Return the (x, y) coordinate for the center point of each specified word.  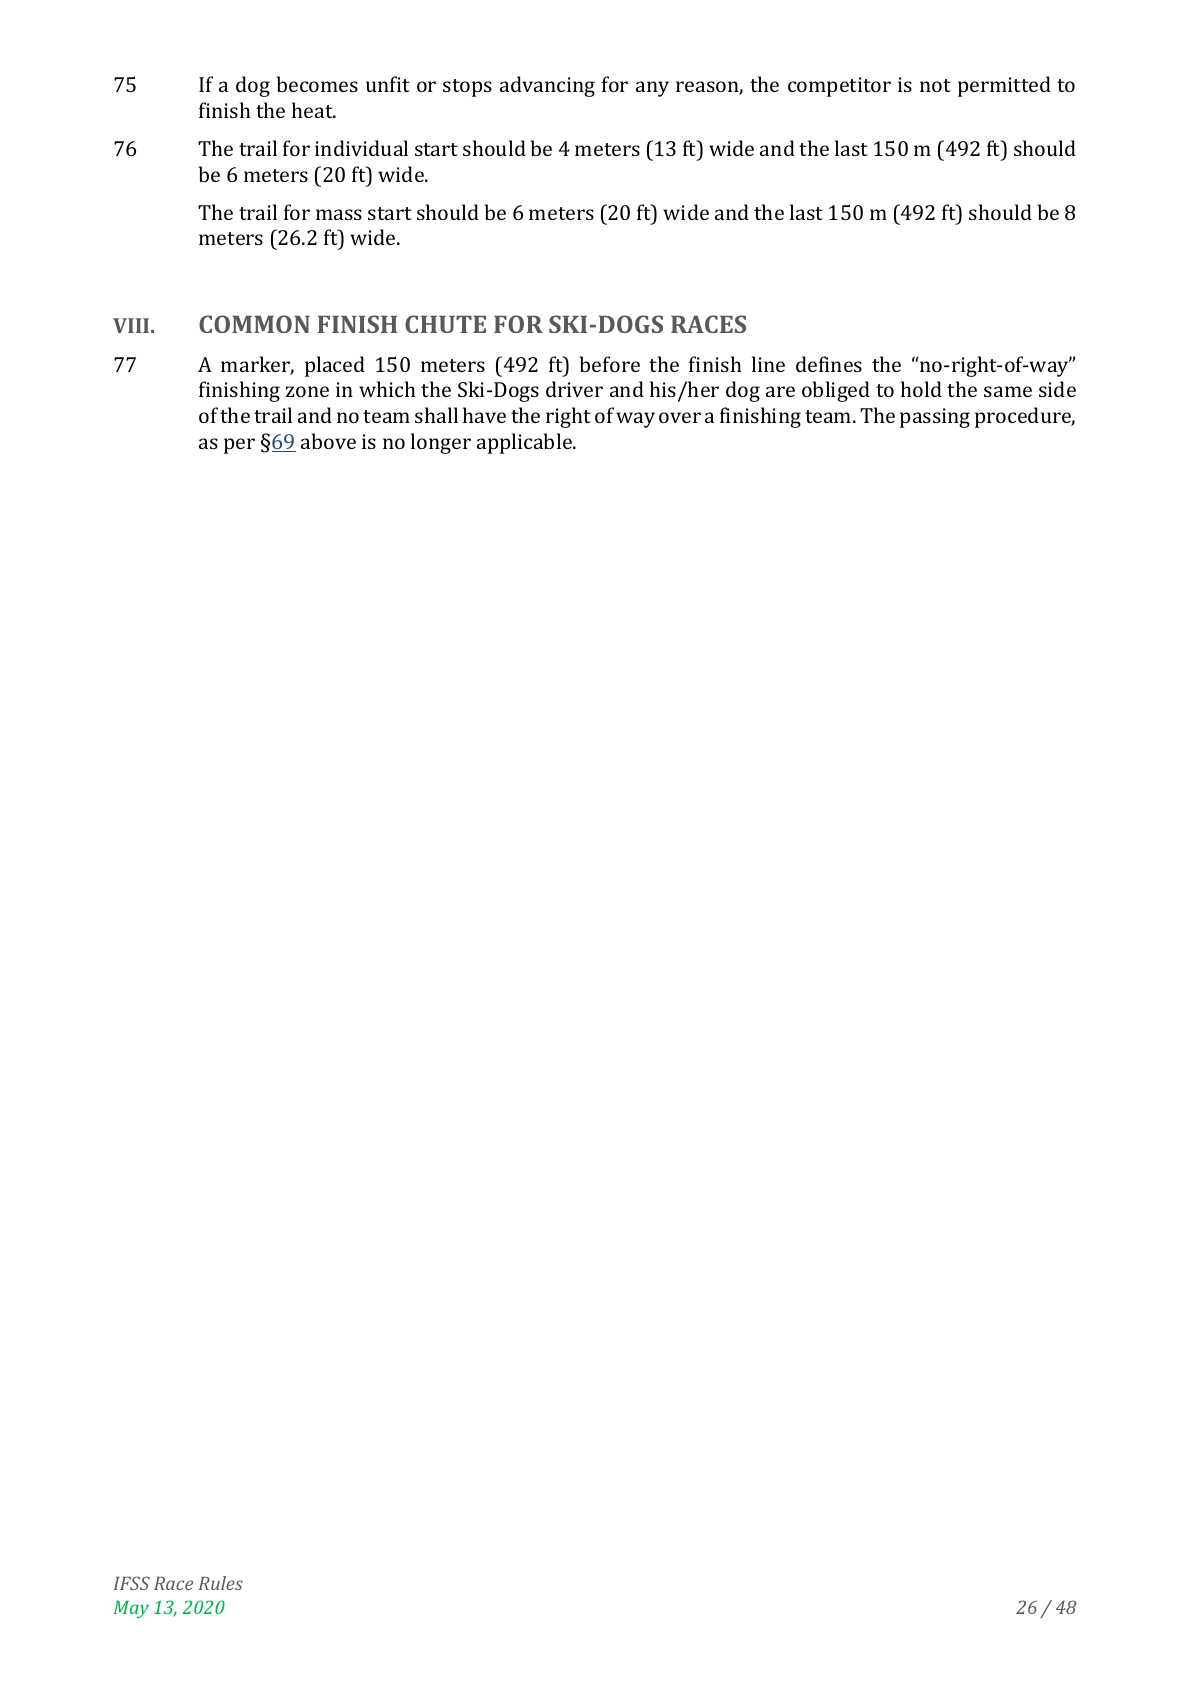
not (935, 85)
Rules (220, 1583)
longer (441, 443)
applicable (525, 443)
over (680, 417)
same (1008, 391)
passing (935, 418)
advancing (547, 86)
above (328, 441)
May (131, 1609)
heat (313, 110)
